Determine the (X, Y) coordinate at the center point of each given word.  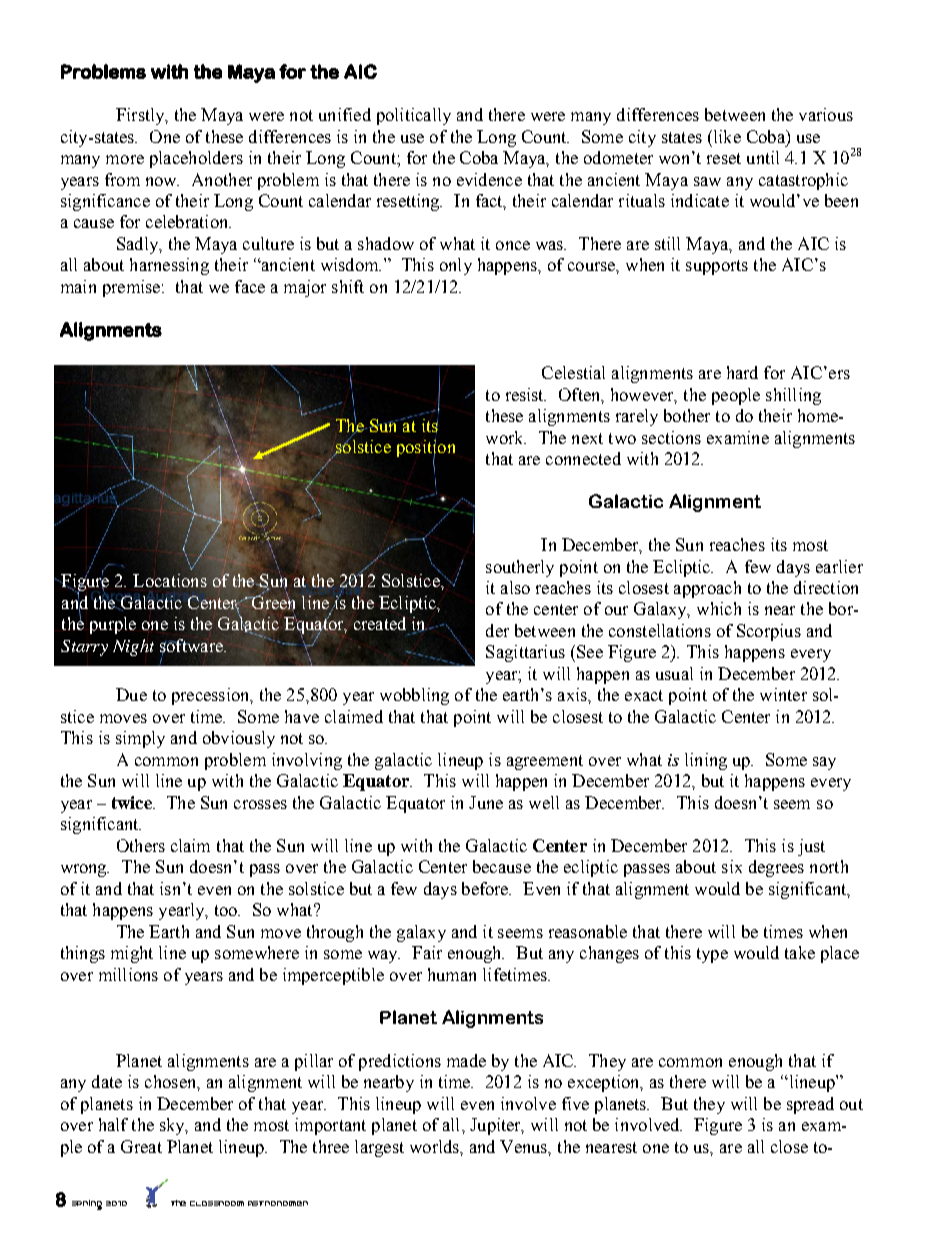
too (227, 910)
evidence (489, 179)
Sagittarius (525, 653)
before (486, 888)
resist (526, 394)
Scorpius (769, 632)
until (763, 157)
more (125, 159)
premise (133, 288)
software (192, 647)
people (736, 396)
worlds (435, 1146)
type (712, 955)
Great (141, 1146)
